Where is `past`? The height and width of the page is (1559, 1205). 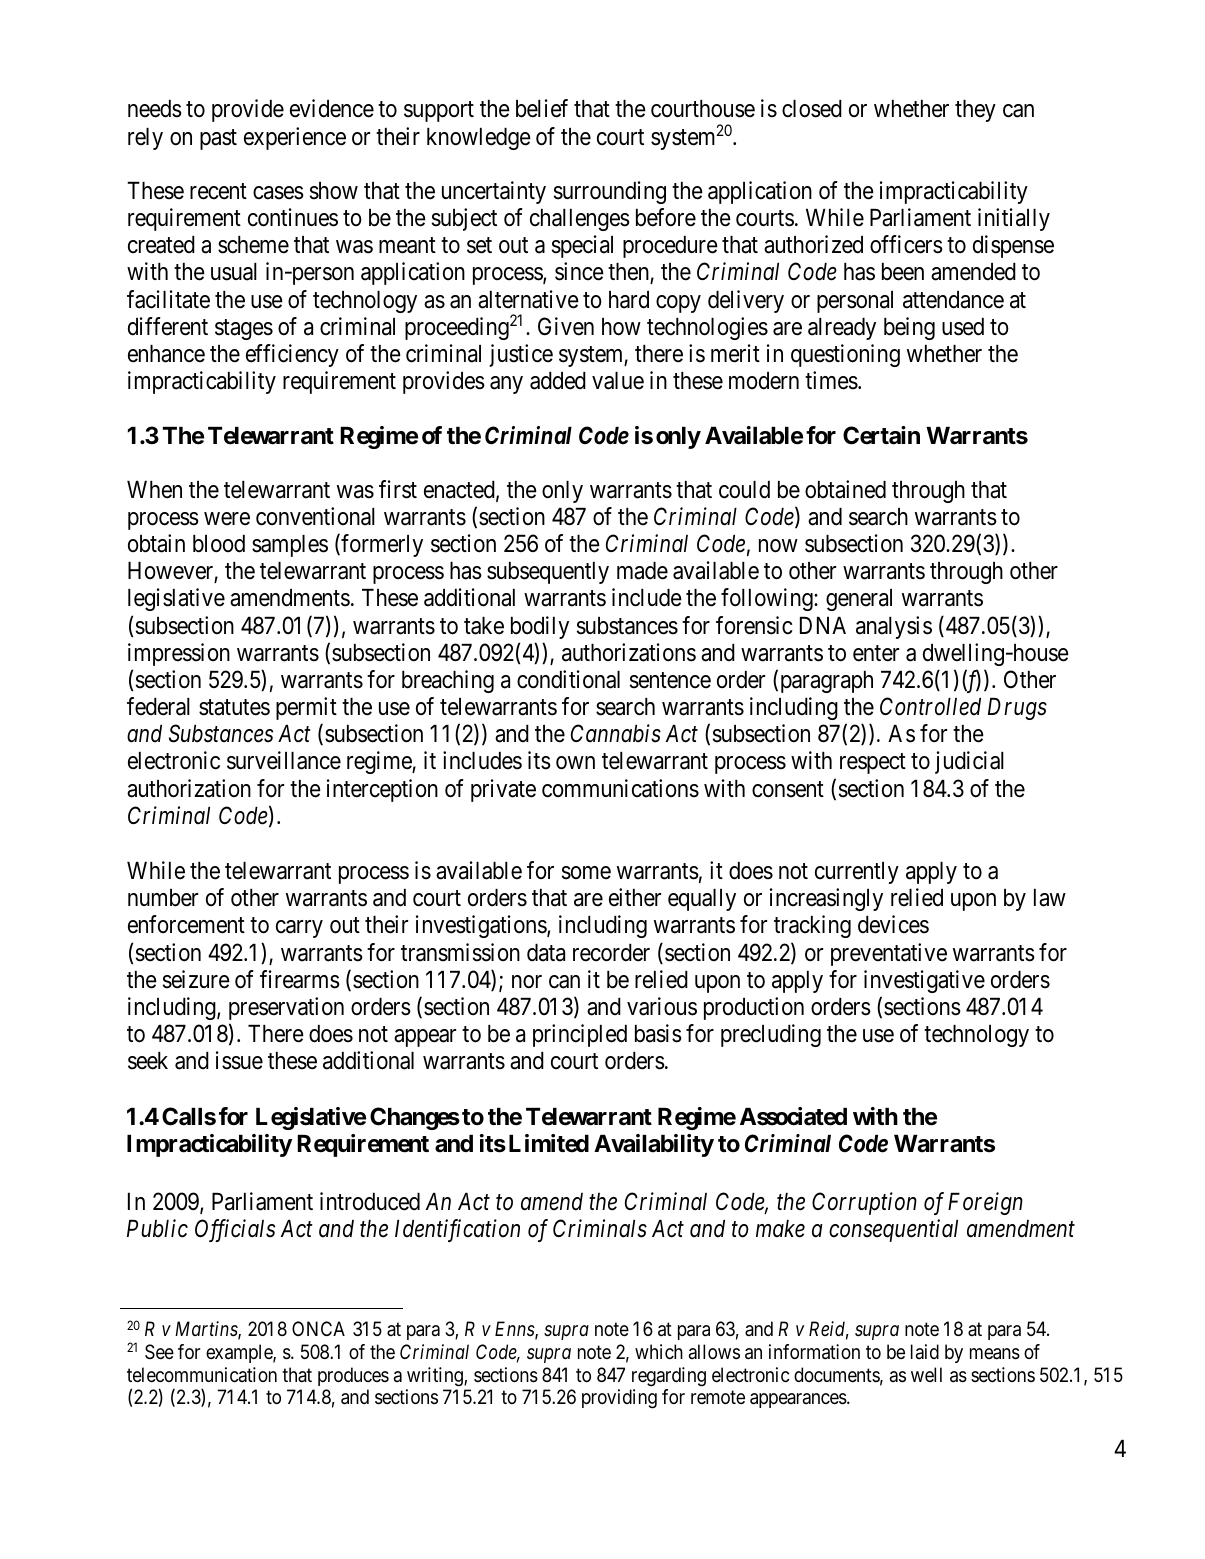
past is located at coordinates (218, 139).
